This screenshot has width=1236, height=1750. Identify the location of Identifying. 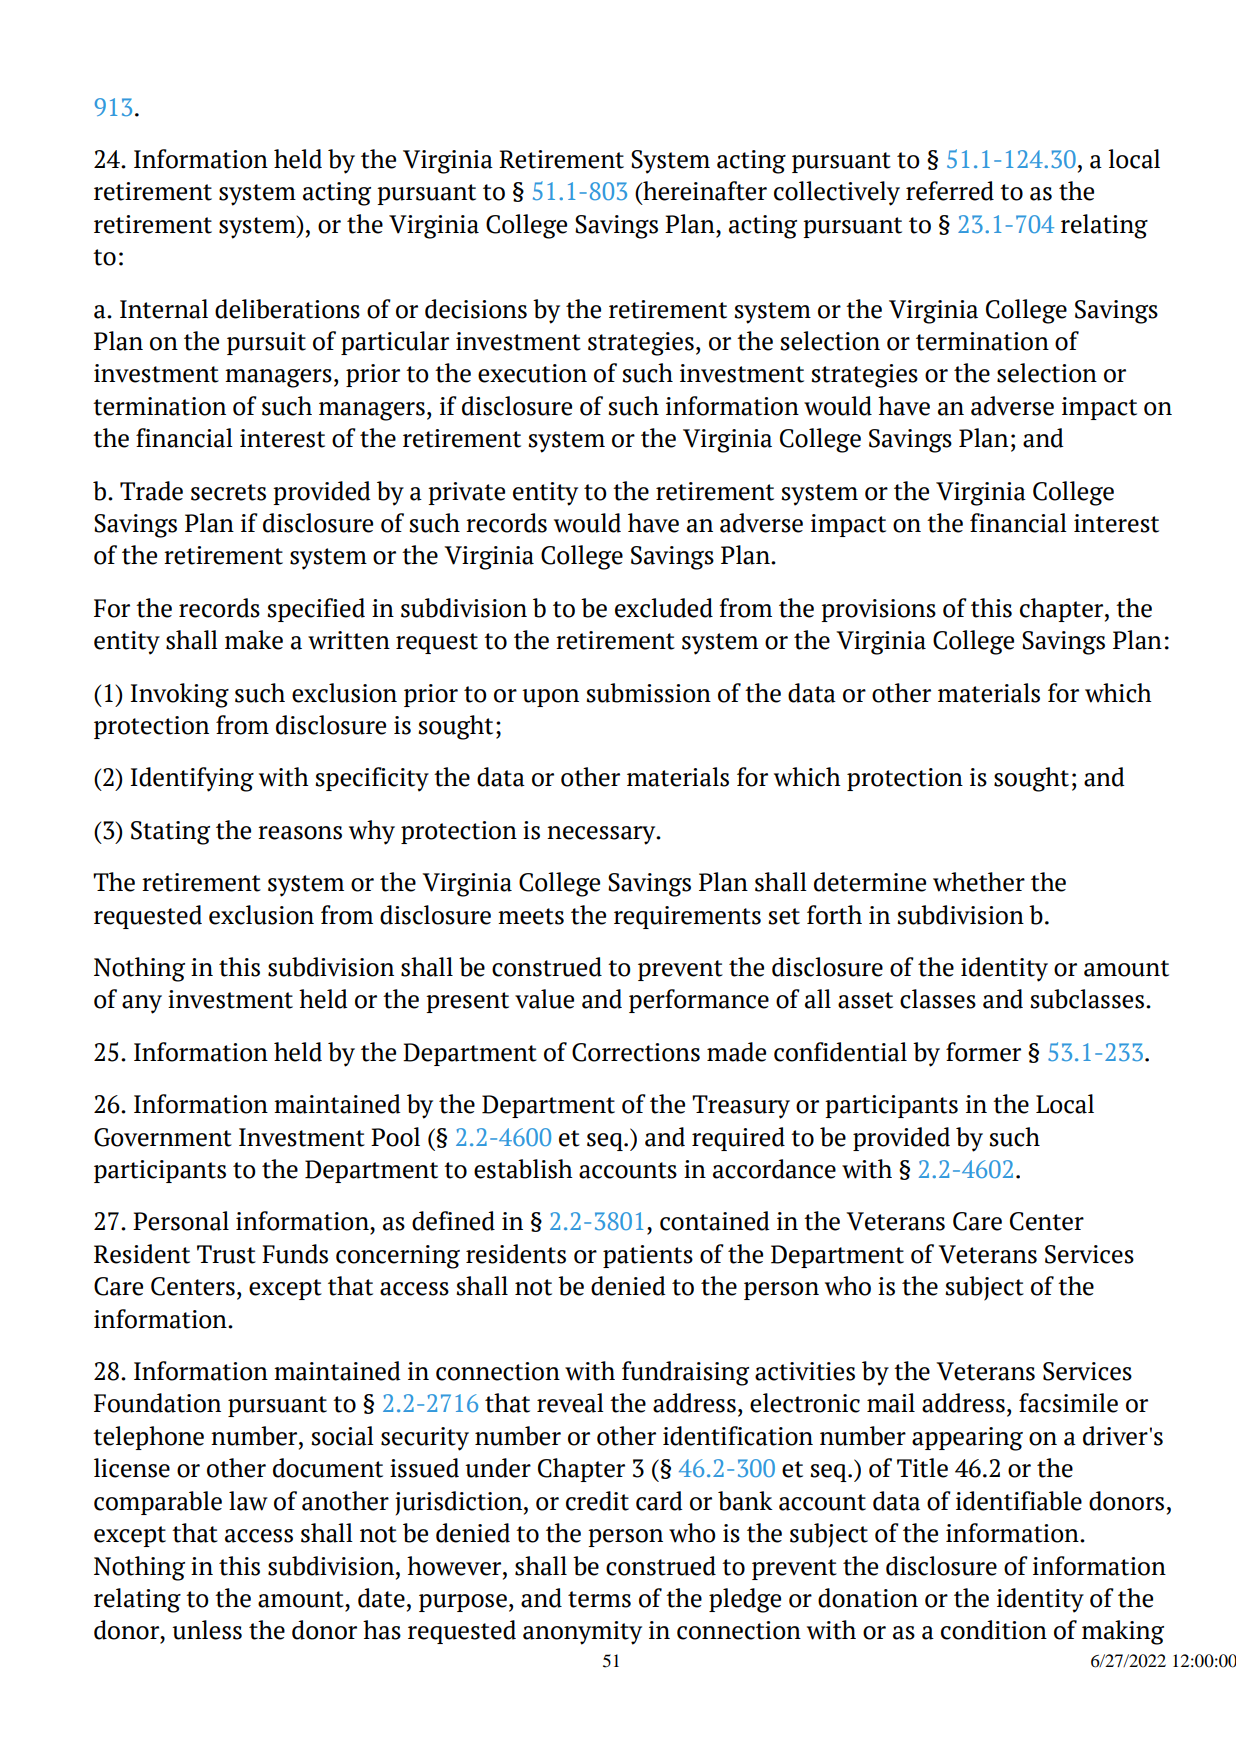
(192, 779).
